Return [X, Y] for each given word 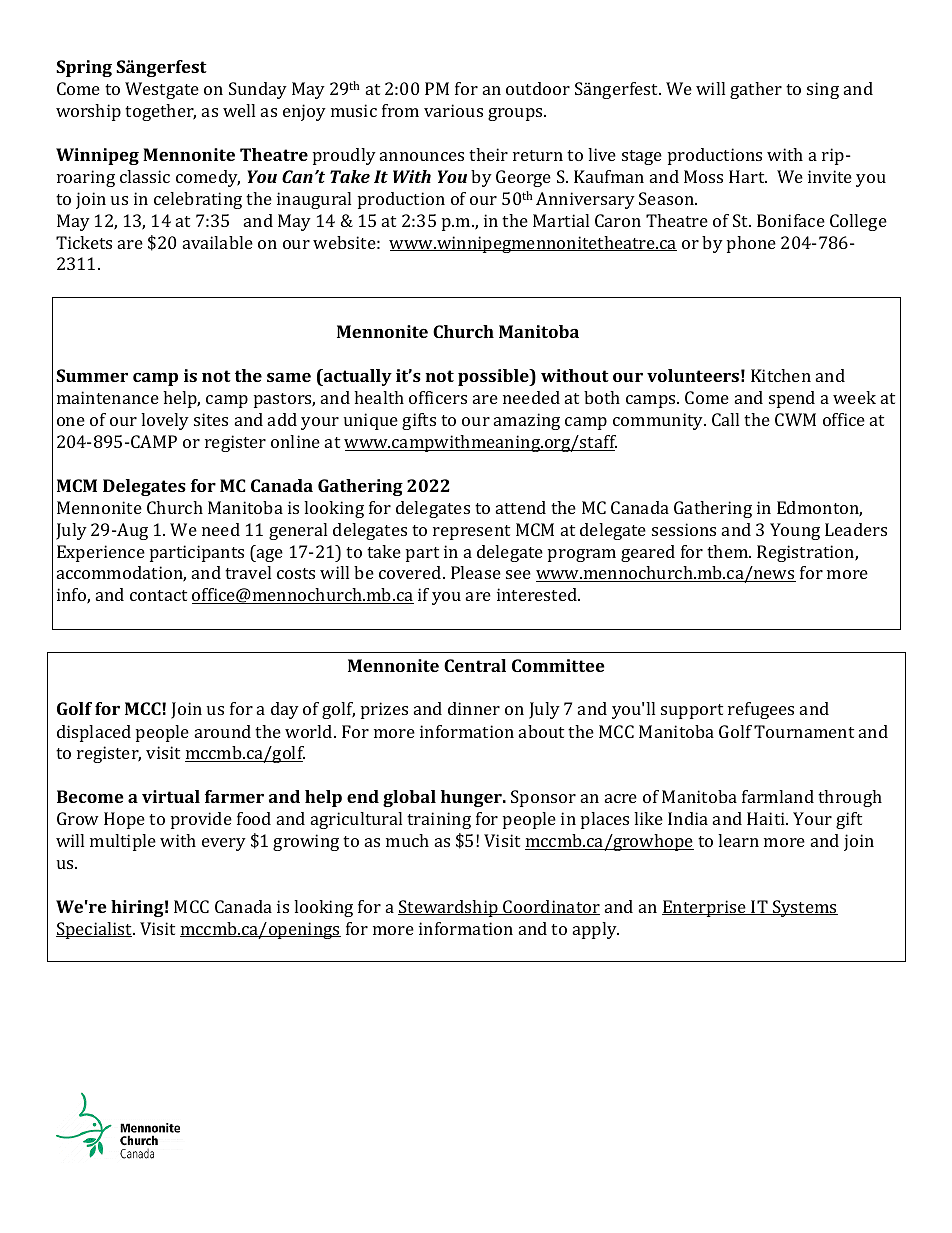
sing [823, 90]
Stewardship [449, 908]
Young [795, 531]
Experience [101, 553]
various [453, 110]
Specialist [95, 930]
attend [521, 507]
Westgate [162, 90]
